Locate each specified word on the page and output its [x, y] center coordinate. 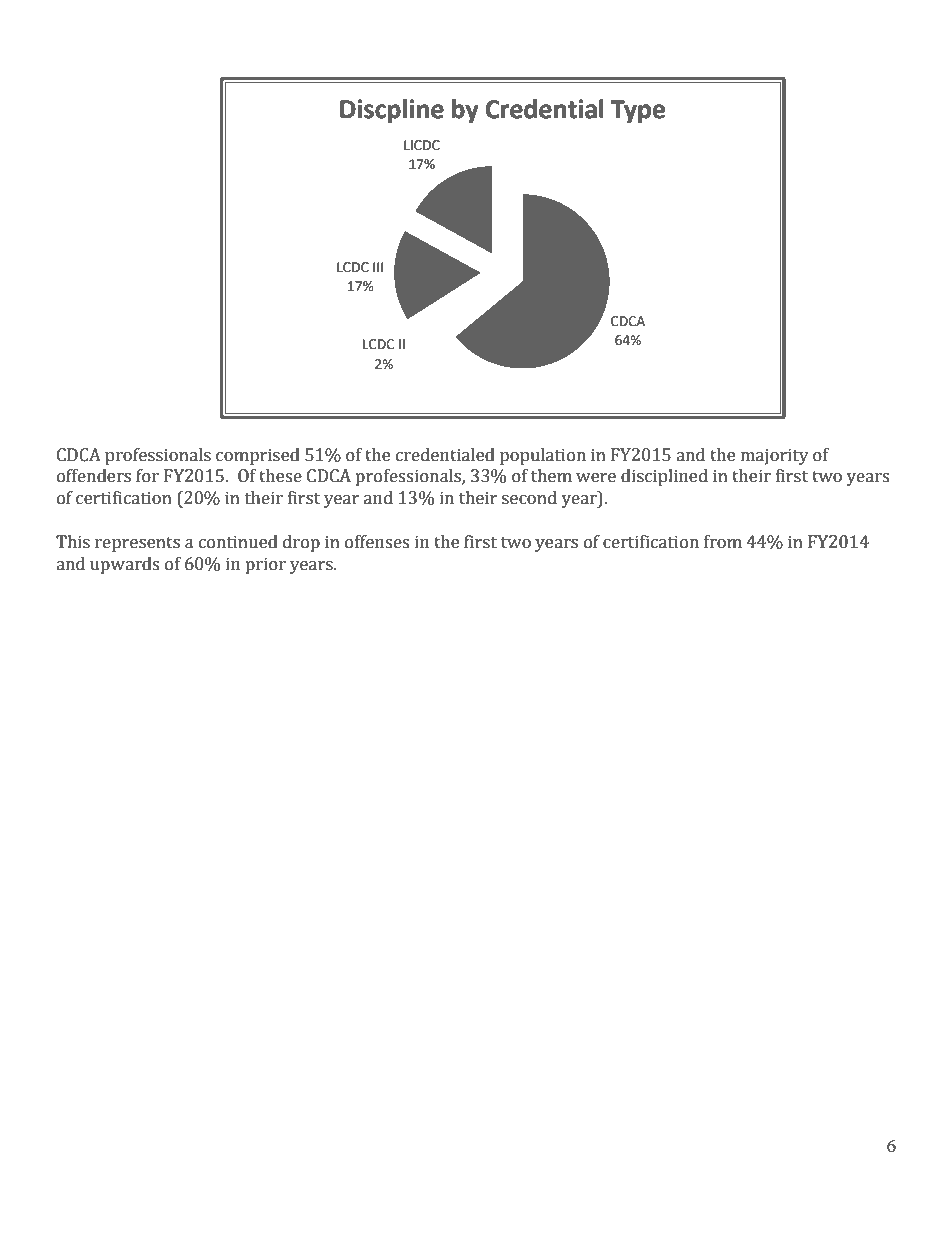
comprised [258, 456]
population [543, 456]
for [147, 476]
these [280, 476]
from [723, 542]
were [596, 478]
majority [775, 456]
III [378, 267]
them [551, 476]
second [529, 498]
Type [638, 112]
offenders [94, 476]
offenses [377, 542]
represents [137, 544]
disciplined [664, 477]
